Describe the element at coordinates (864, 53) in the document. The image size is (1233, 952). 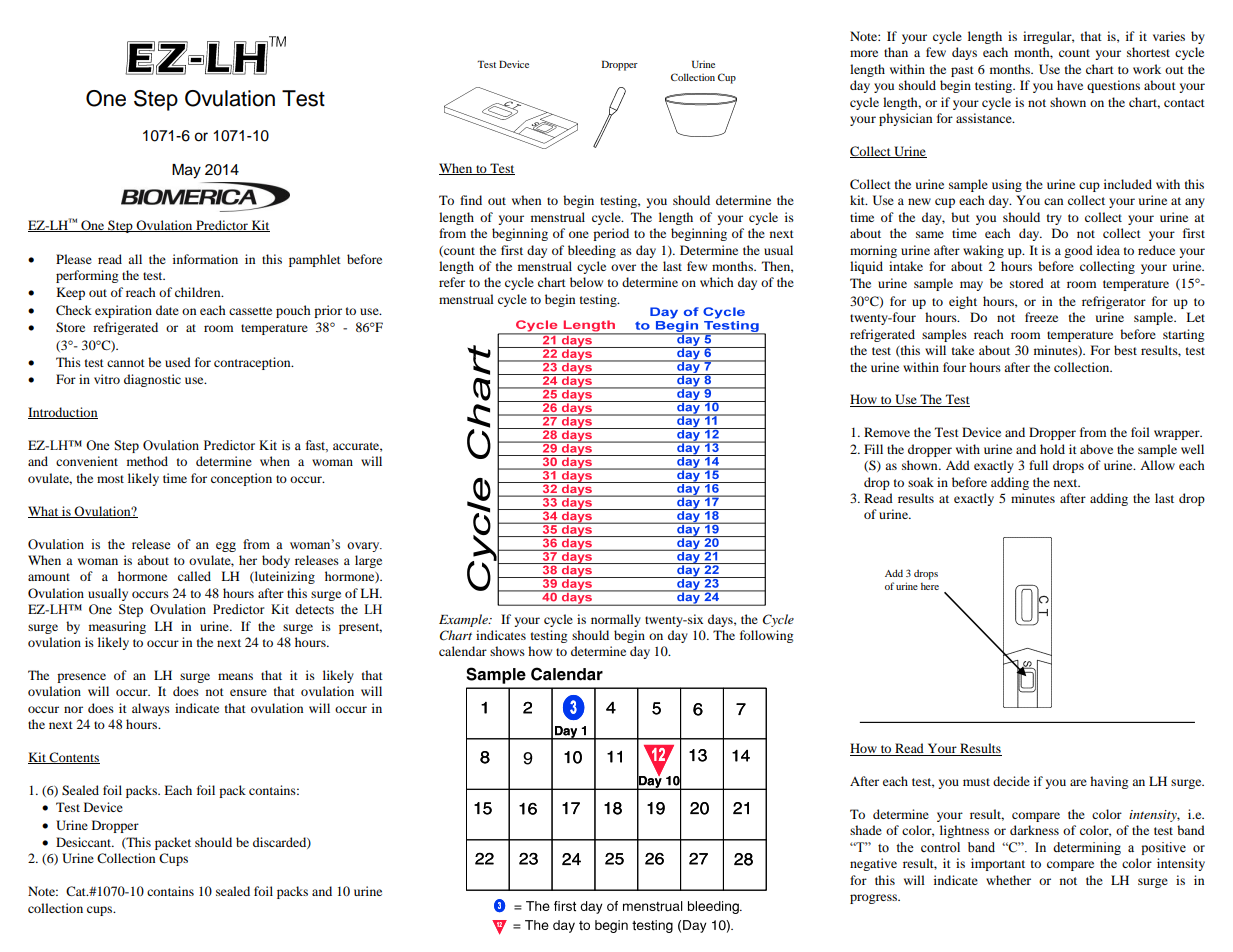
I see `more` at that location.
